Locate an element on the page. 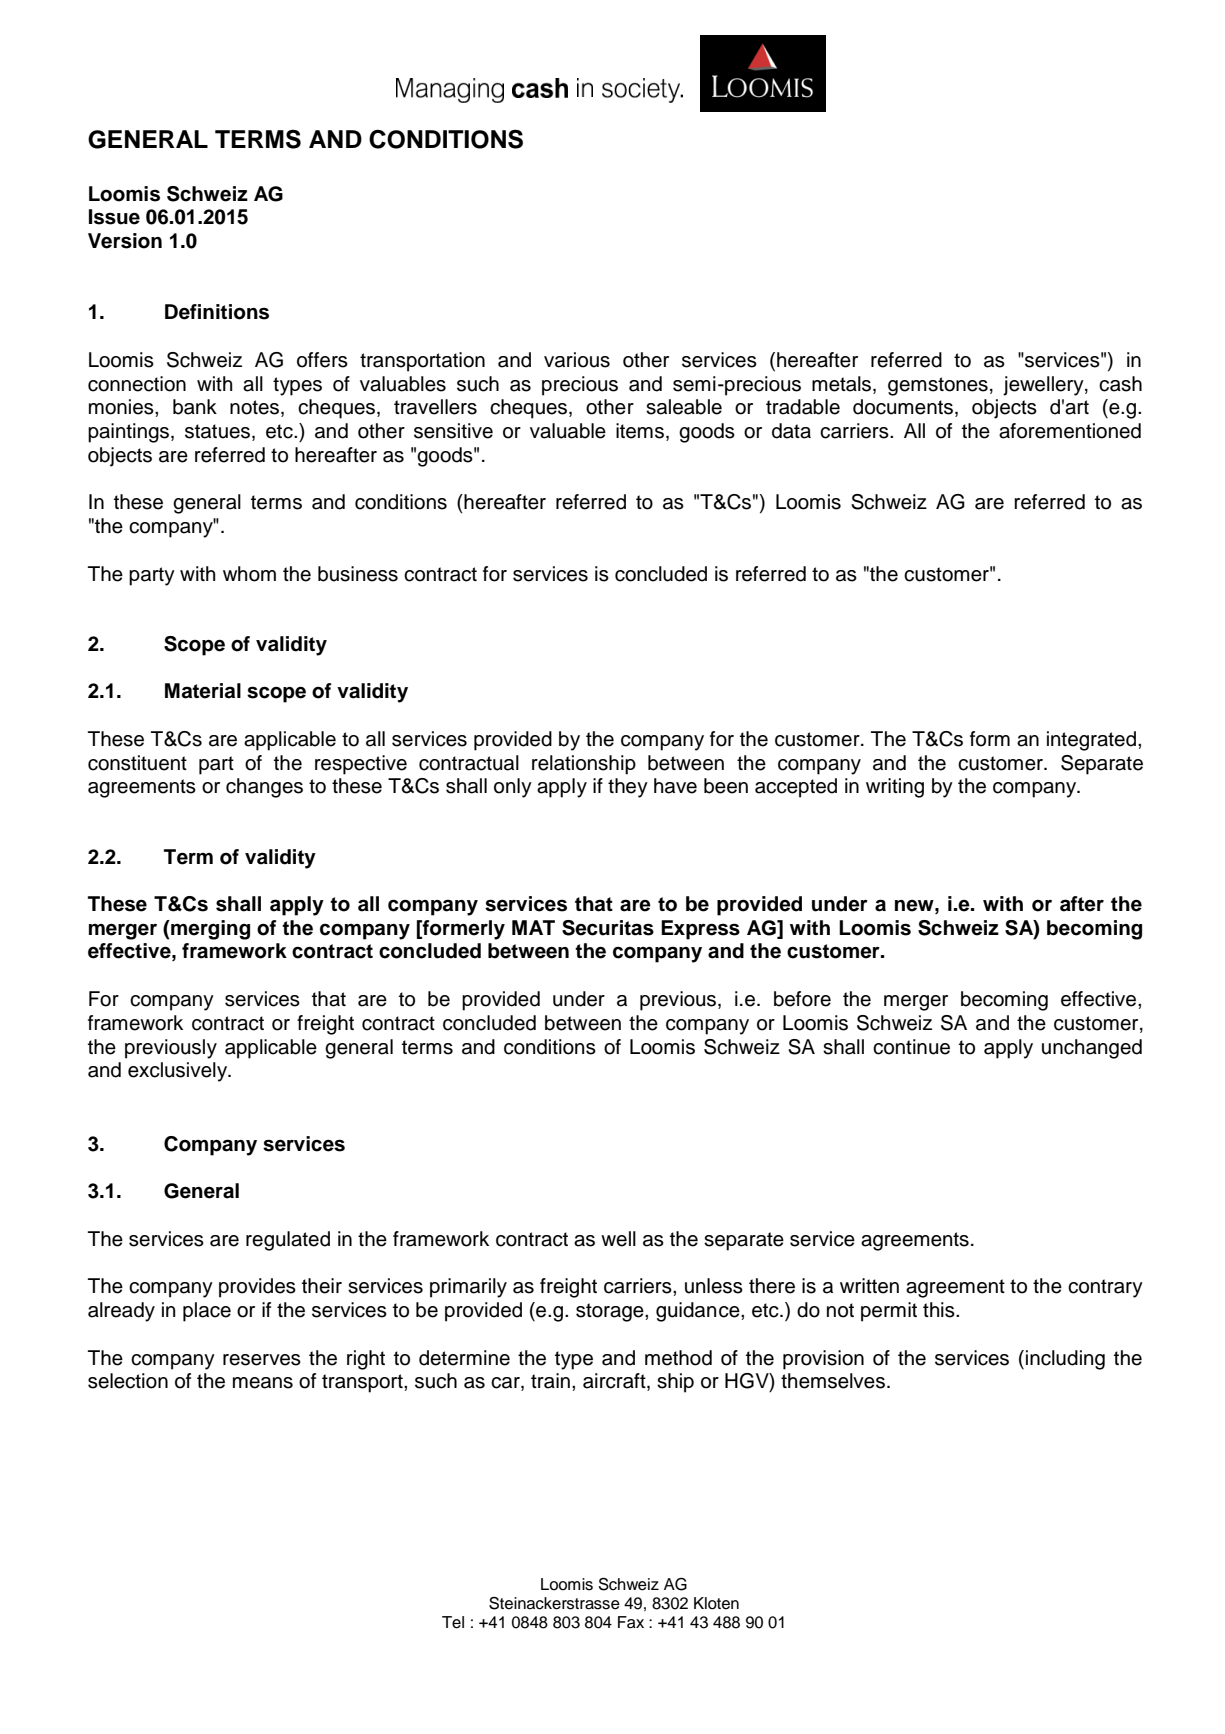 This document has height=1734, width=1225. various is located at coordinates (577, 360).
